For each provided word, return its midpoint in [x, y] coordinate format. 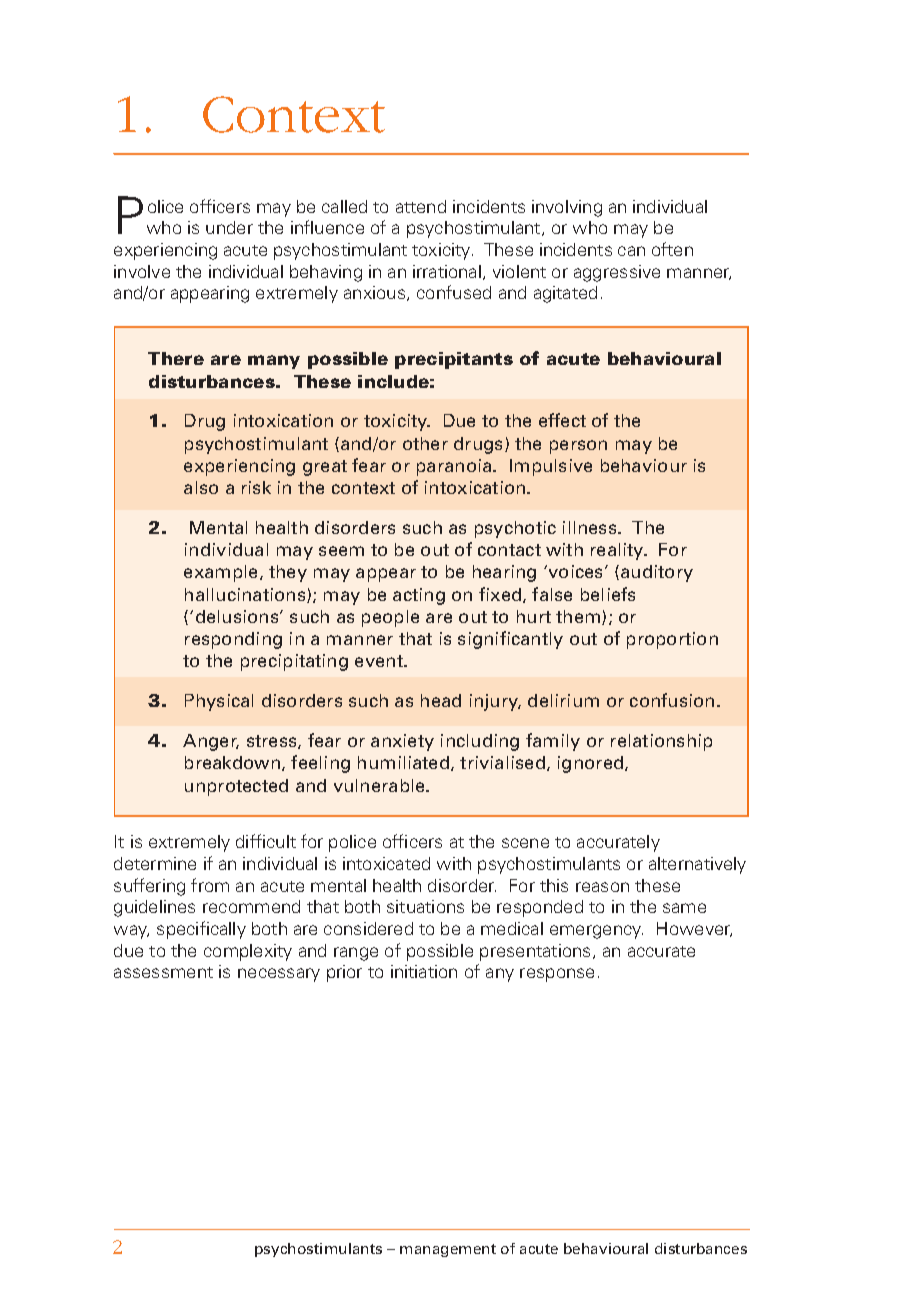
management [448, 1250]
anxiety [402, 742]
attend [421, 206]
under [229, 227]
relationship [661, 742]
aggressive [617, 273]
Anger [211, 742]
